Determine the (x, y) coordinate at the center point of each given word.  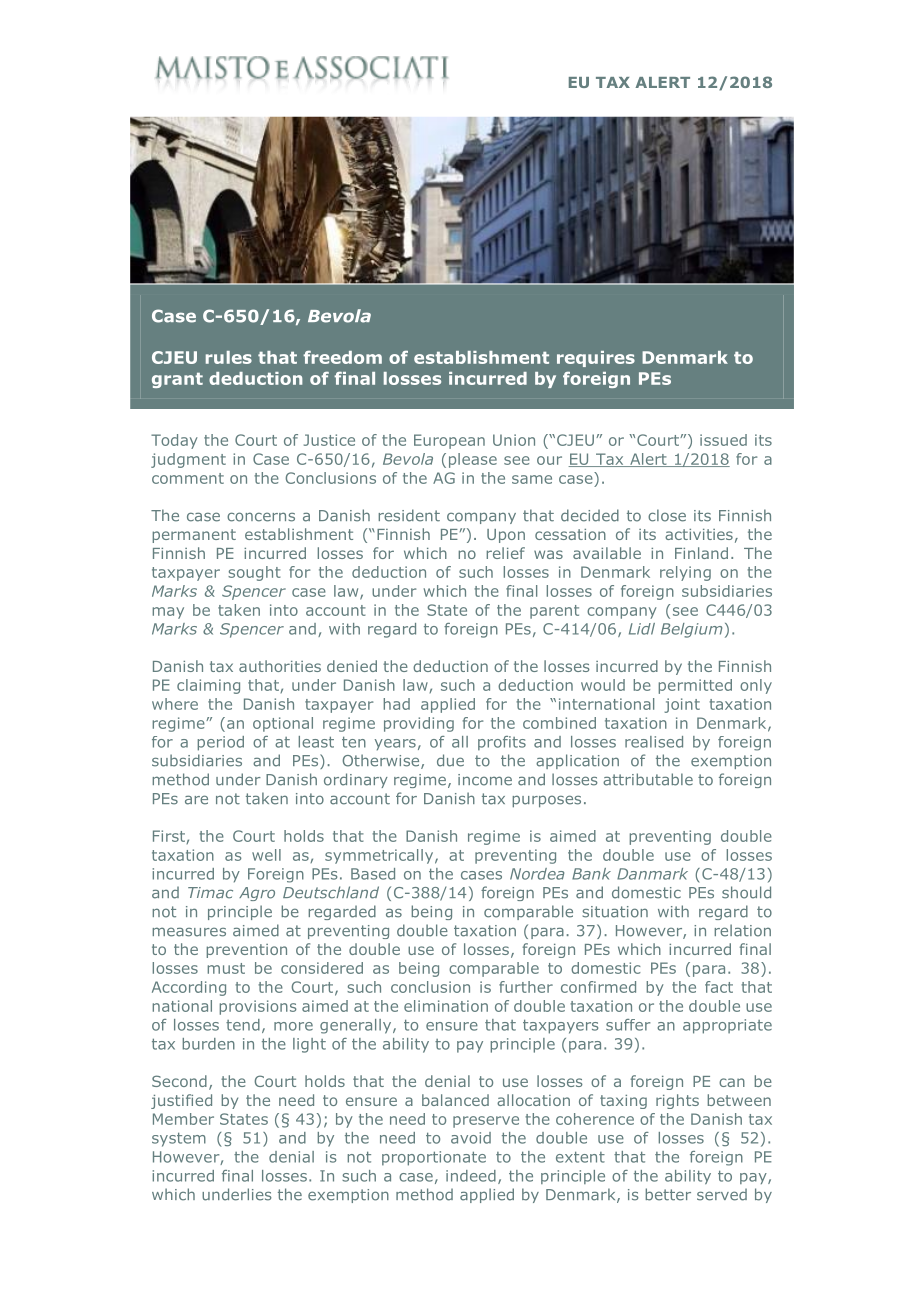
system (179, 1139)
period (220, 743)
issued (723, 440)
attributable (648, 779)
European (449, 441)
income (485, 780)
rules (229, 357)
